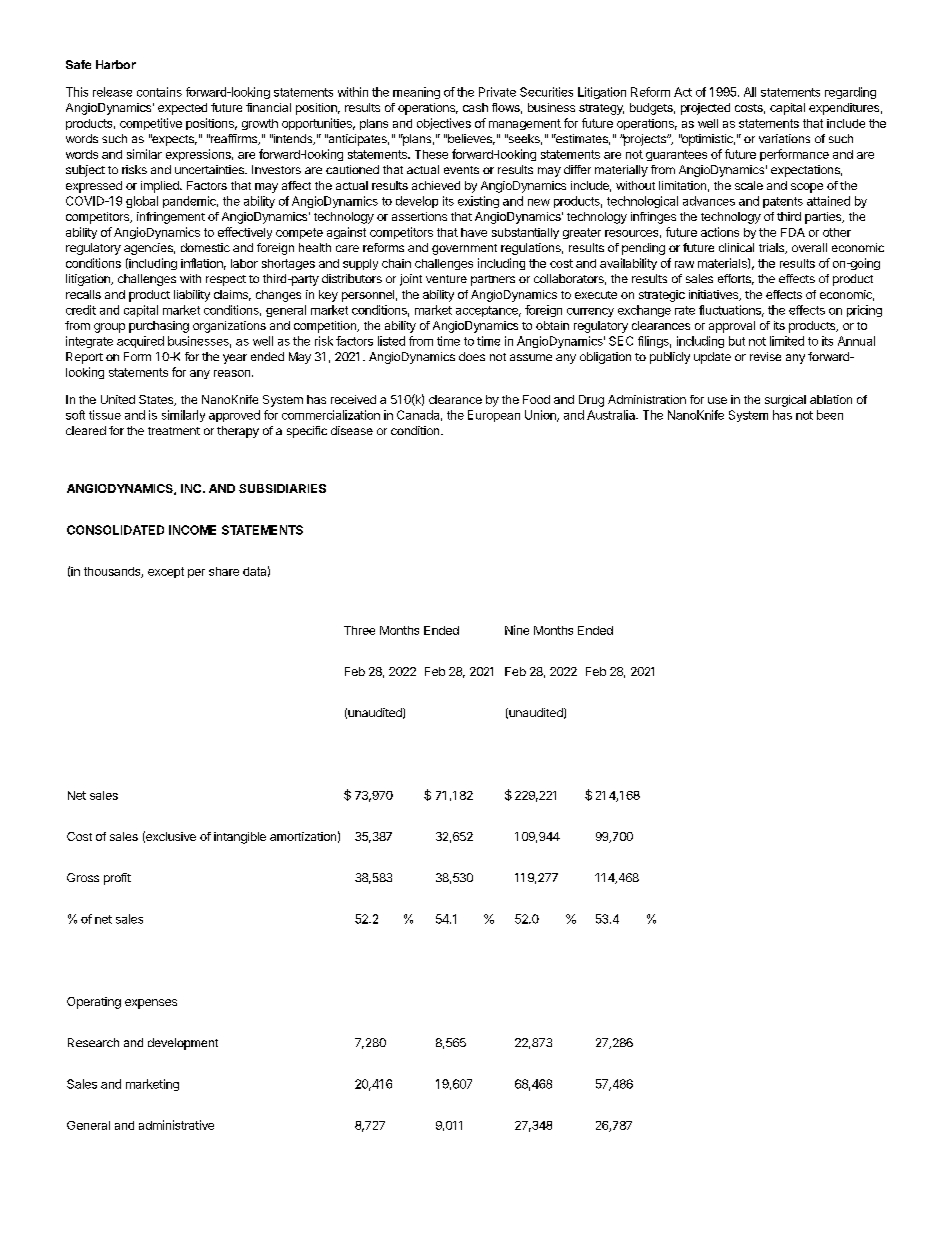 This screenshot has height=1233, width=952. Describe the element at coordinates (359, 630) in the screenshot. I see `Three` at that location.
